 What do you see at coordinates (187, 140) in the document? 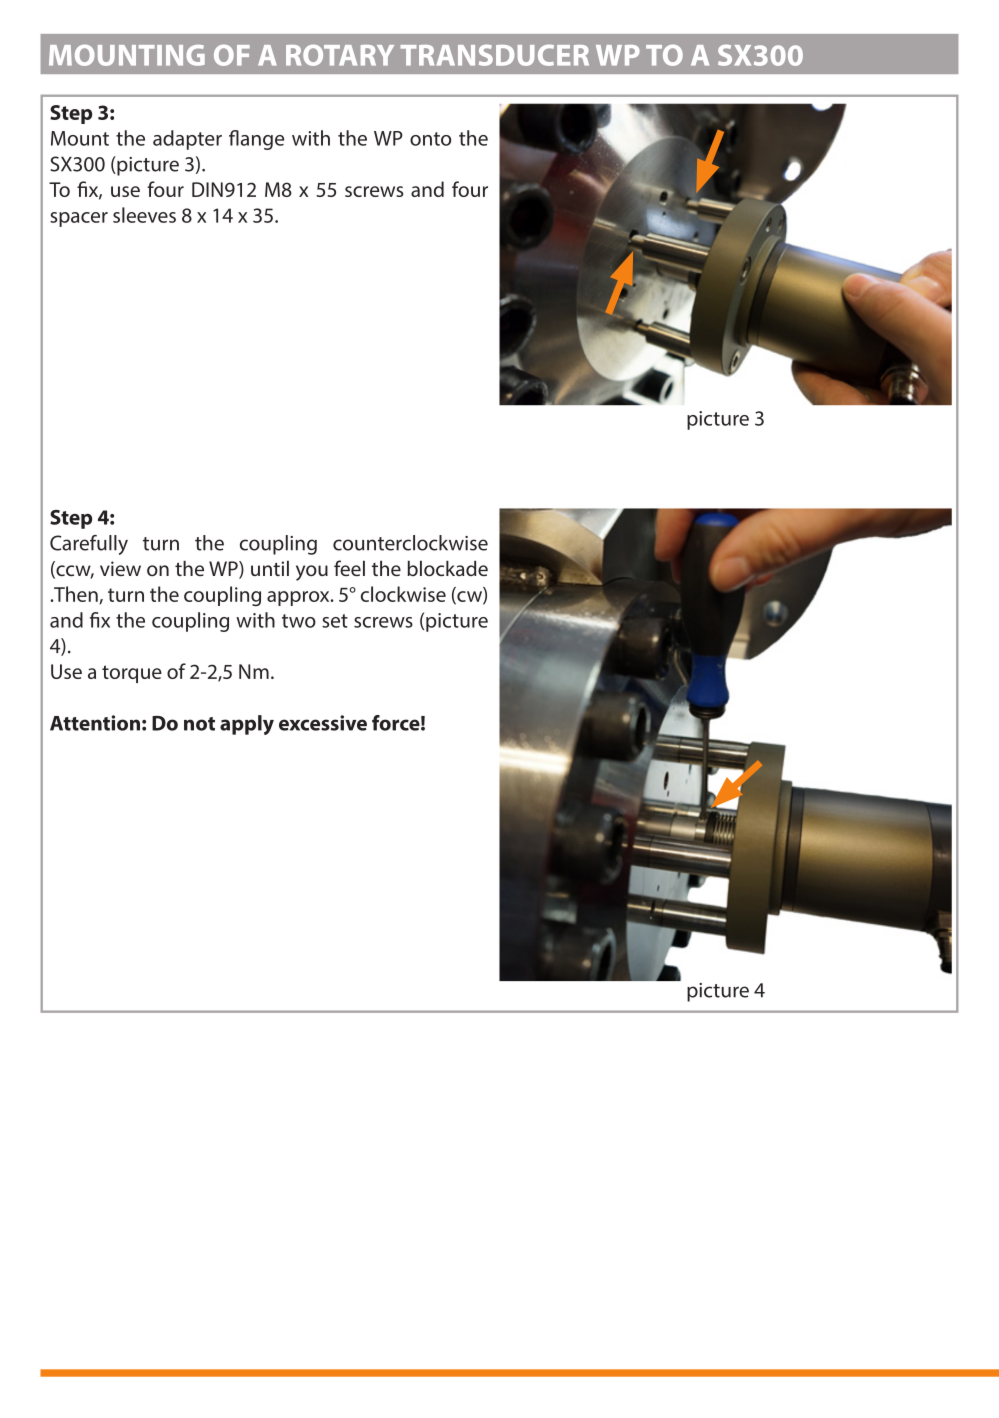
I see `adapter` at bounding box center [187, 140].
